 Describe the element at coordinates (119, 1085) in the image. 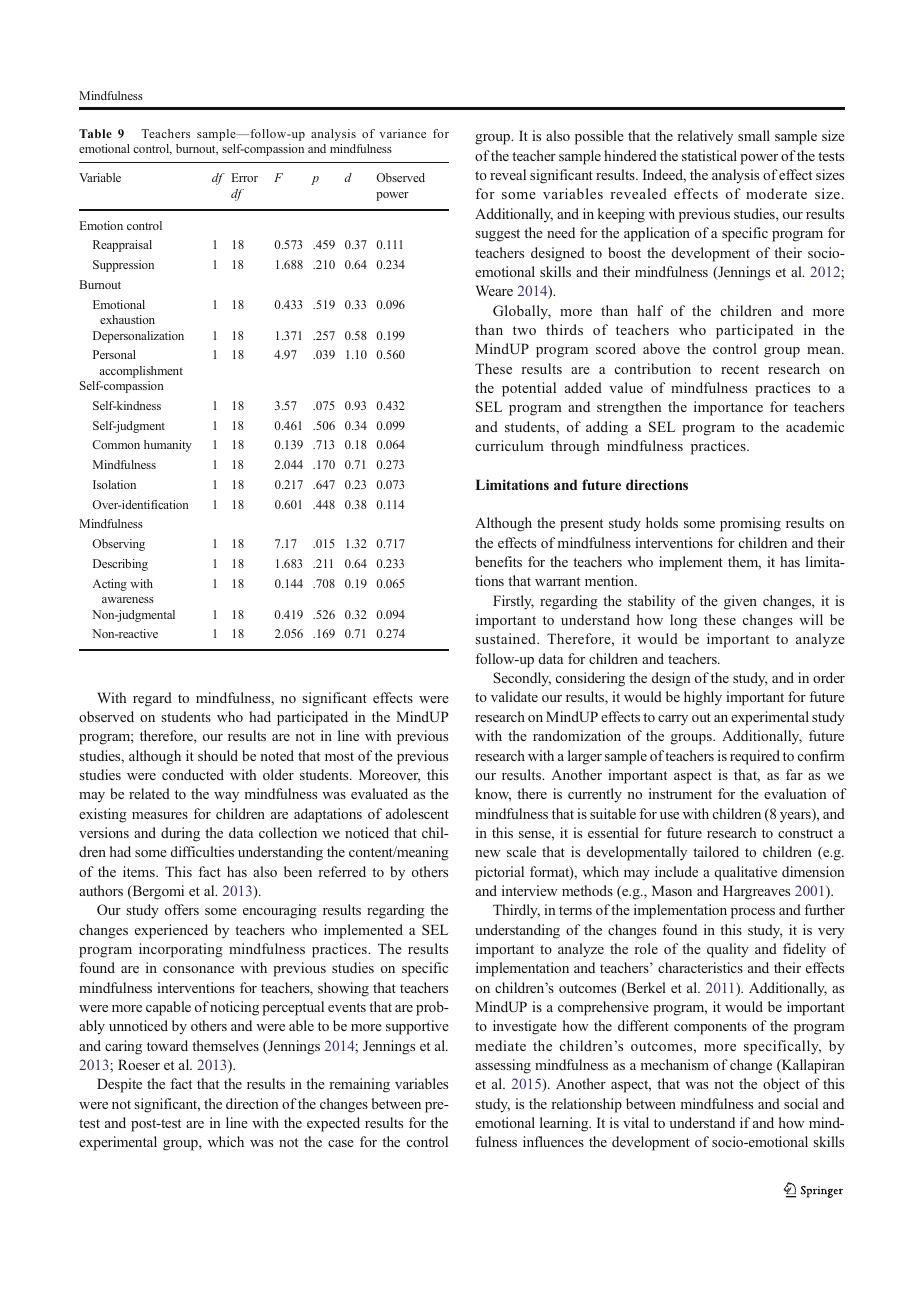

I see `Despite` at that location.
